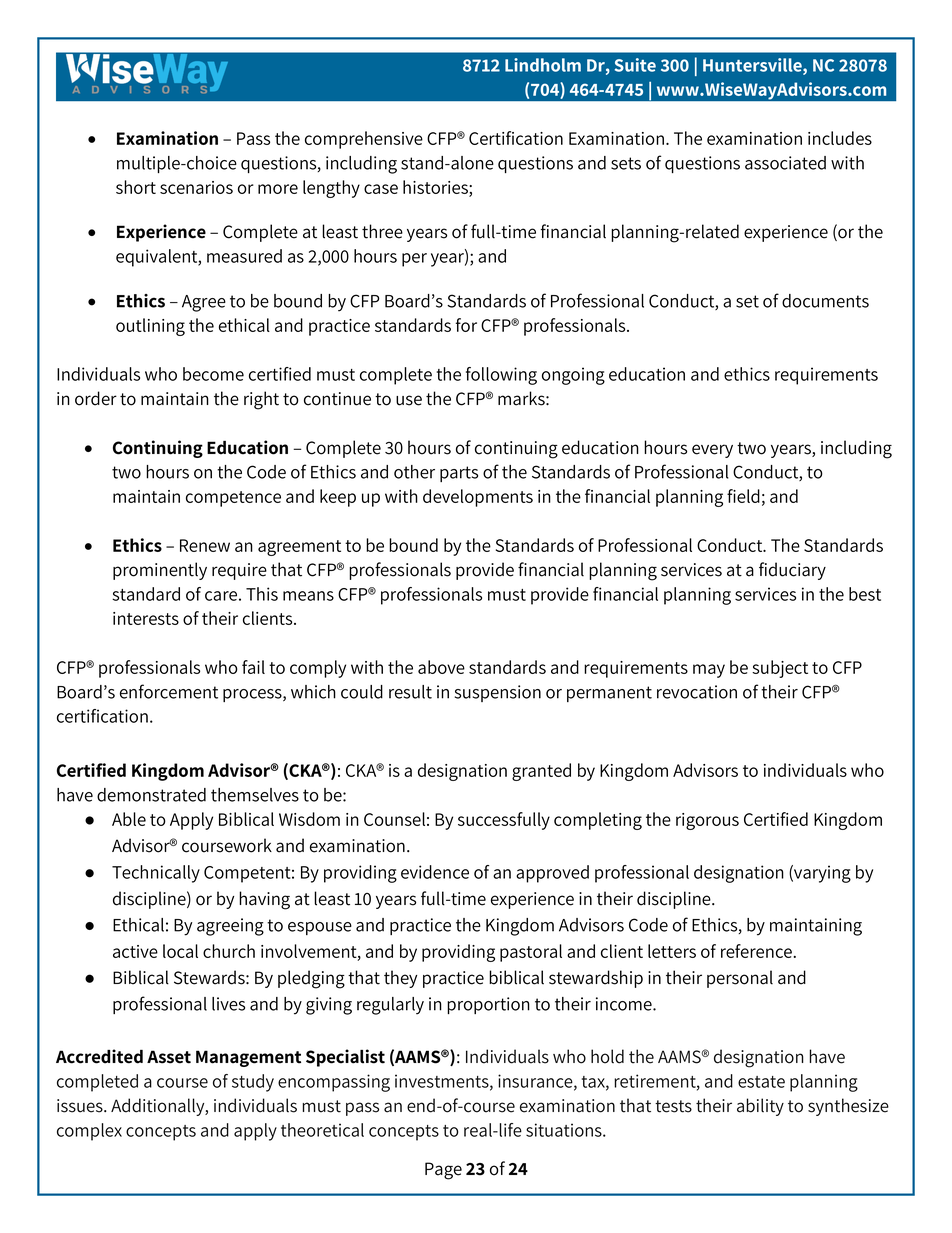 This image has width=952, height=1233. Describe the element at coordinates (196, 187) in the image. I see `scenarios` at that location.
